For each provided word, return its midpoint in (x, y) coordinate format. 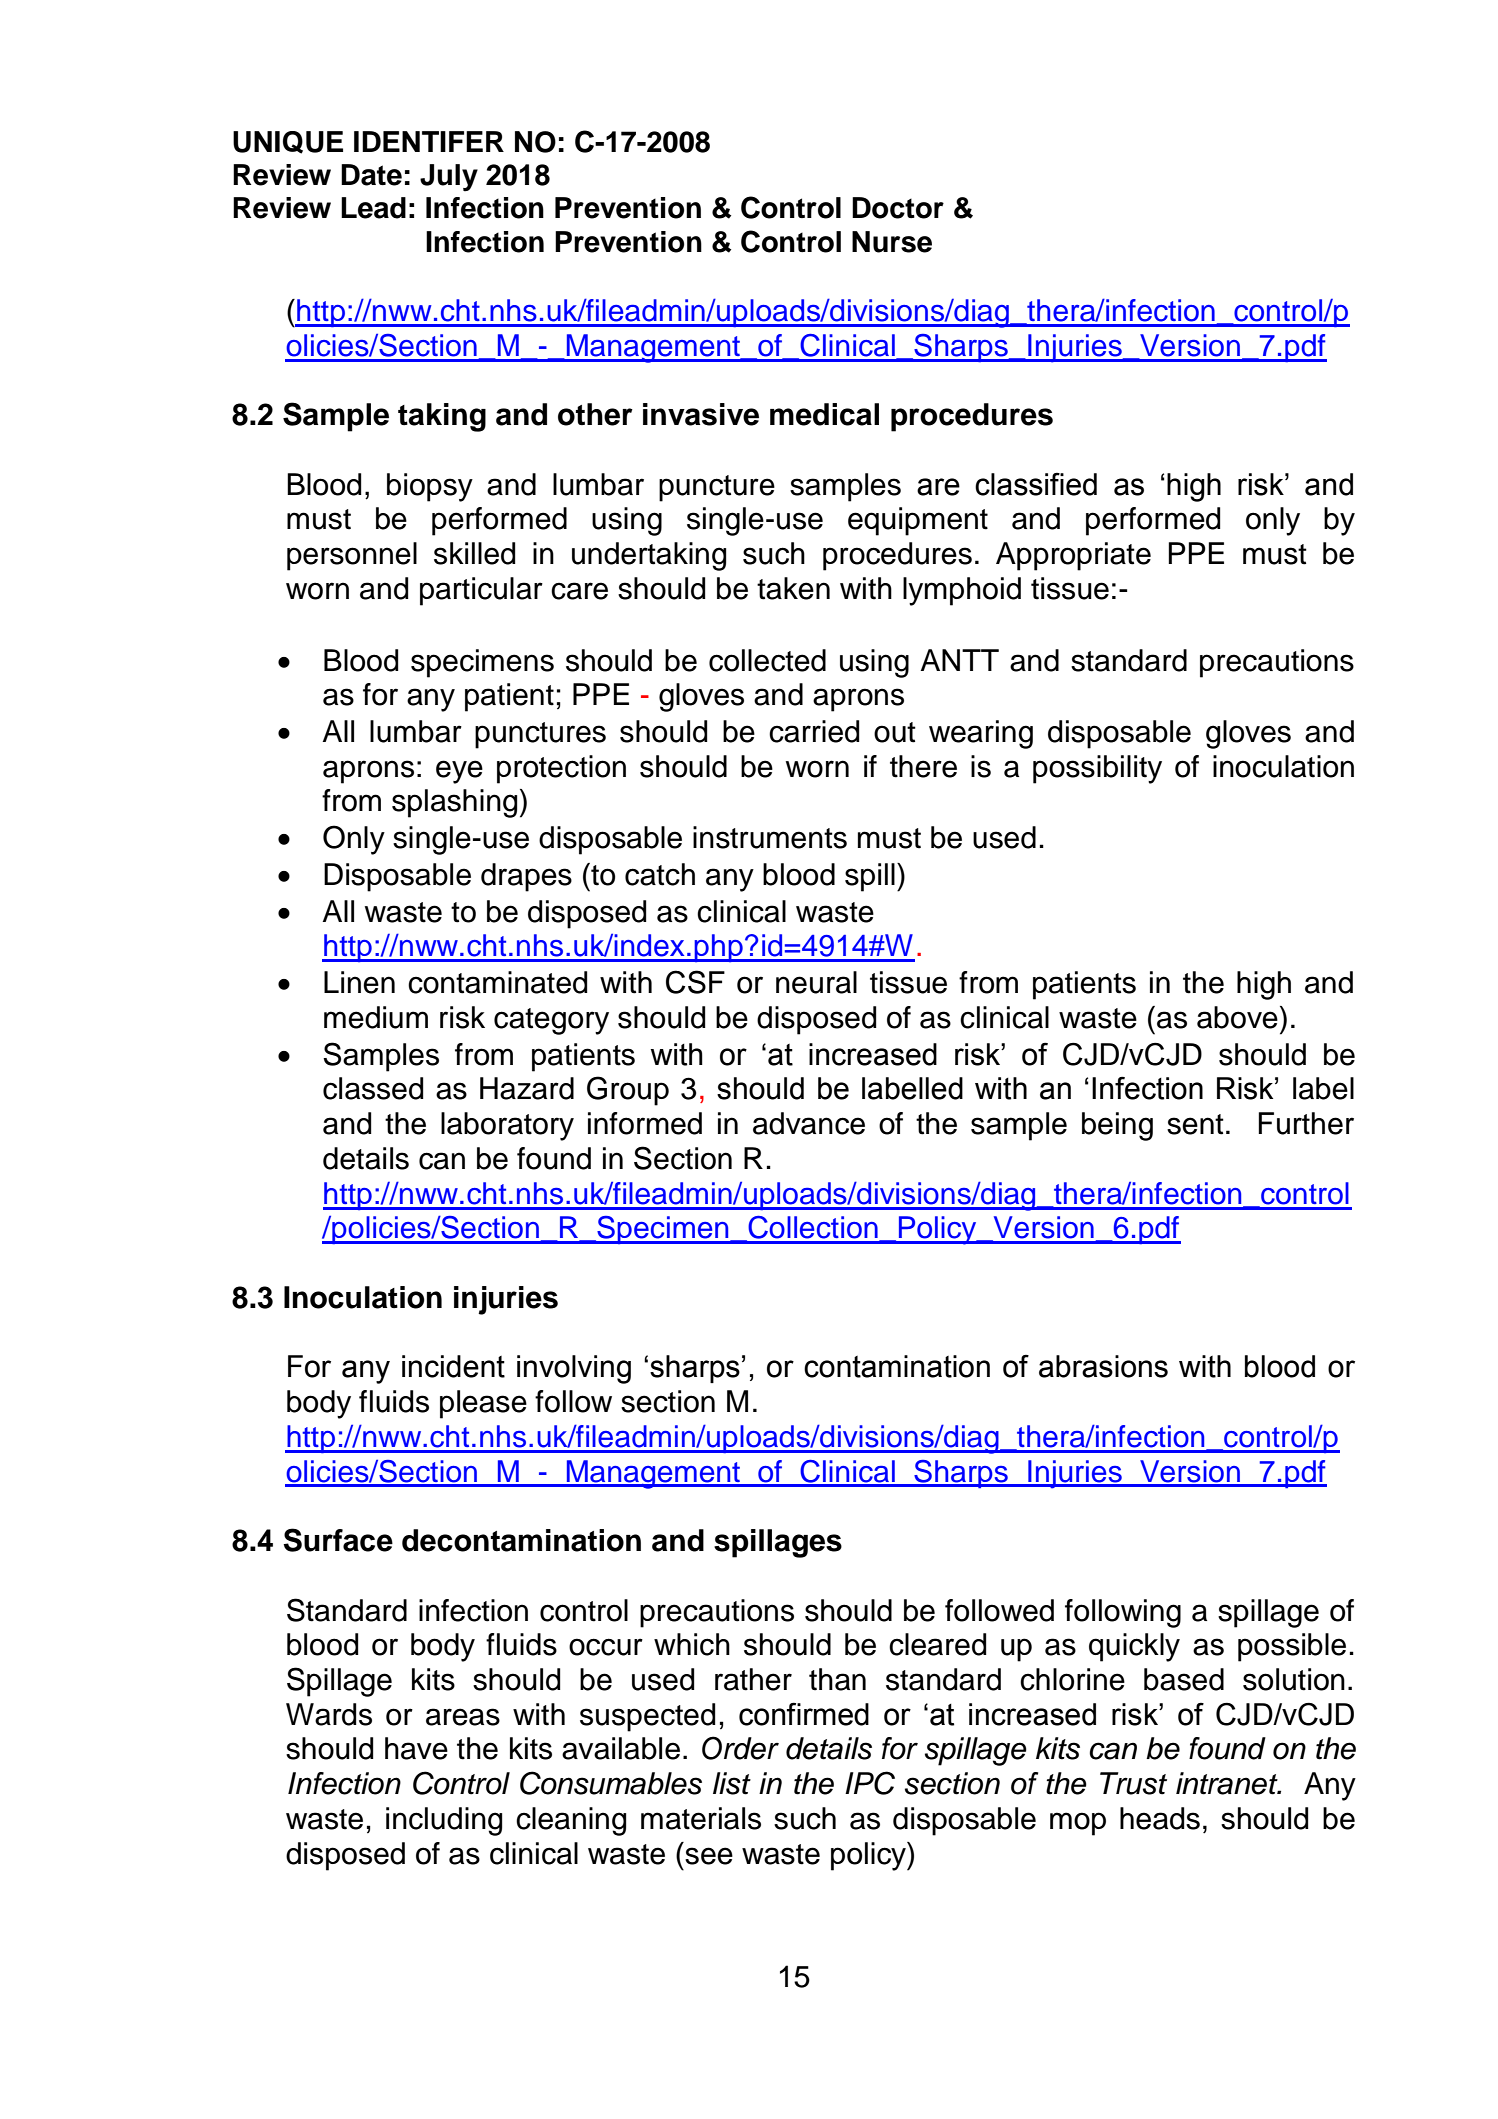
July (449, 178)
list (732, 1783)
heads (1160, 1818)
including (444, 1821)
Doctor (898, 208)
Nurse (892, 242)
